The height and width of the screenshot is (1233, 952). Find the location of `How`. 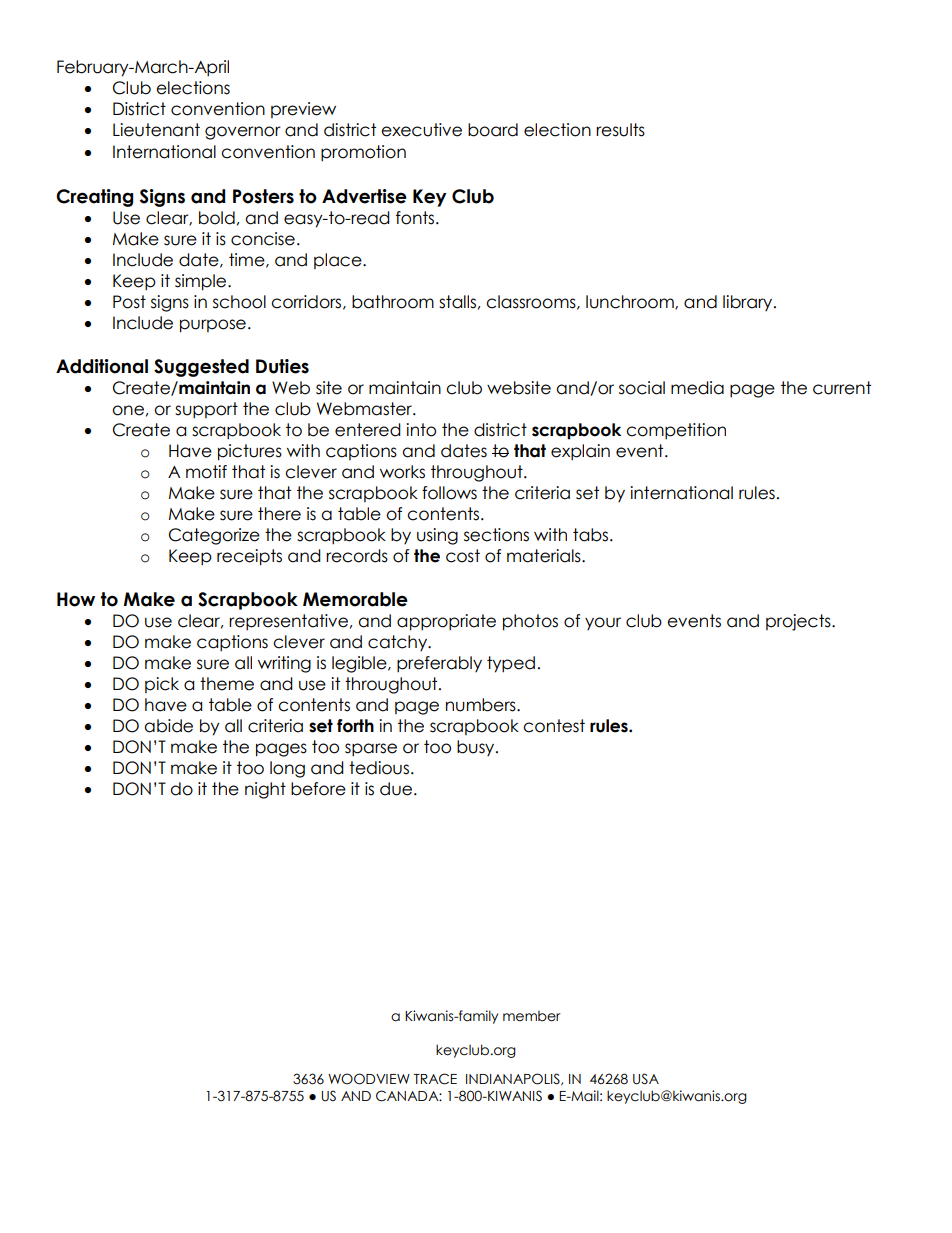

How is located at coordinates (76, 599).
